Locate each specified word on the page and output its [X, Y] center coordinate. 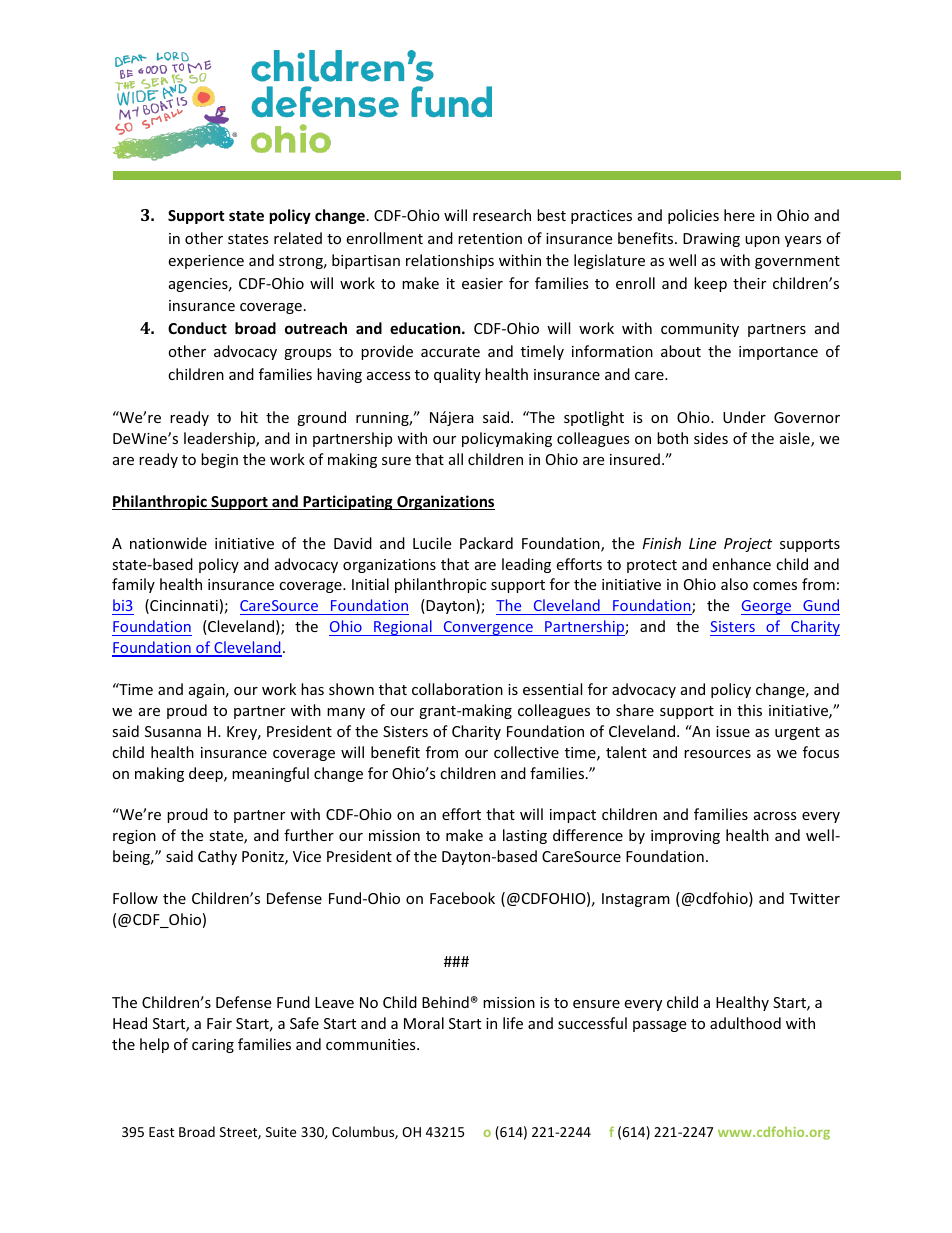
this [749, 710]
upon [762, 241]
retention [490, 238]
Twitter [814, 898]
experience [206, 262]
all [456, 459]
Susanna [173, 731]
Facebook [462, 898]
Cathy [217, 857]
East [161, 1132]
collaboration [457, 689]
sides [711, 438]
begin [219, 460]
